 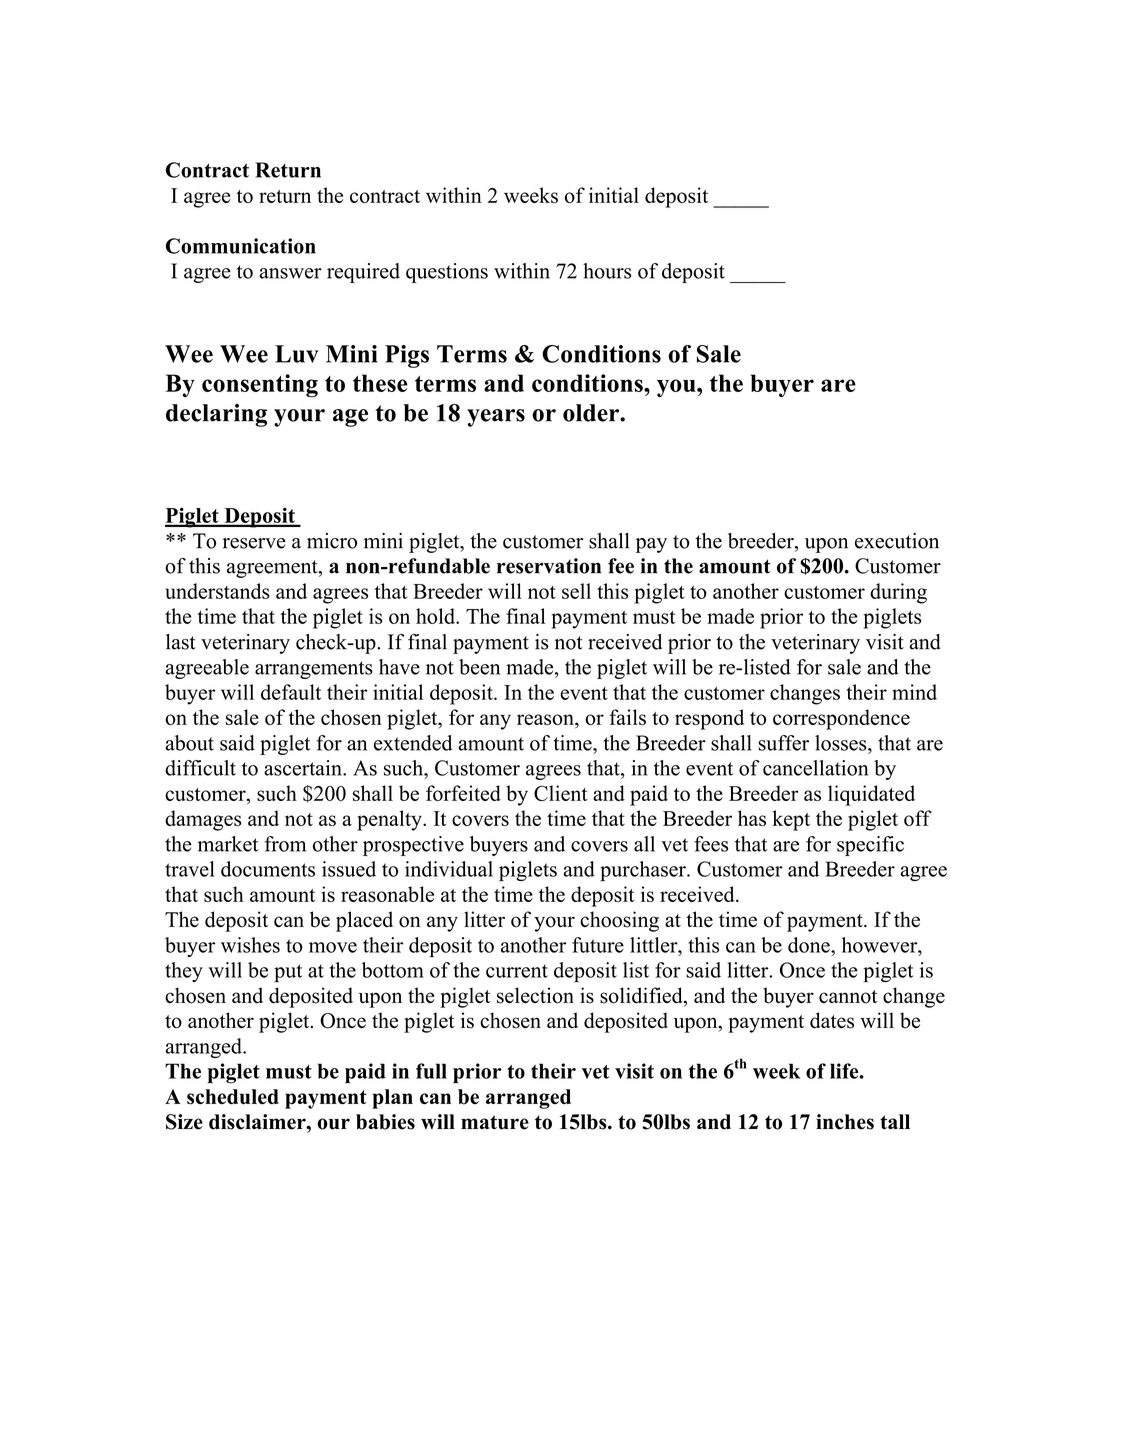 What do you see at coordinates (592, 413) in the page?
I see `older` at bounding box center [592, 413].
